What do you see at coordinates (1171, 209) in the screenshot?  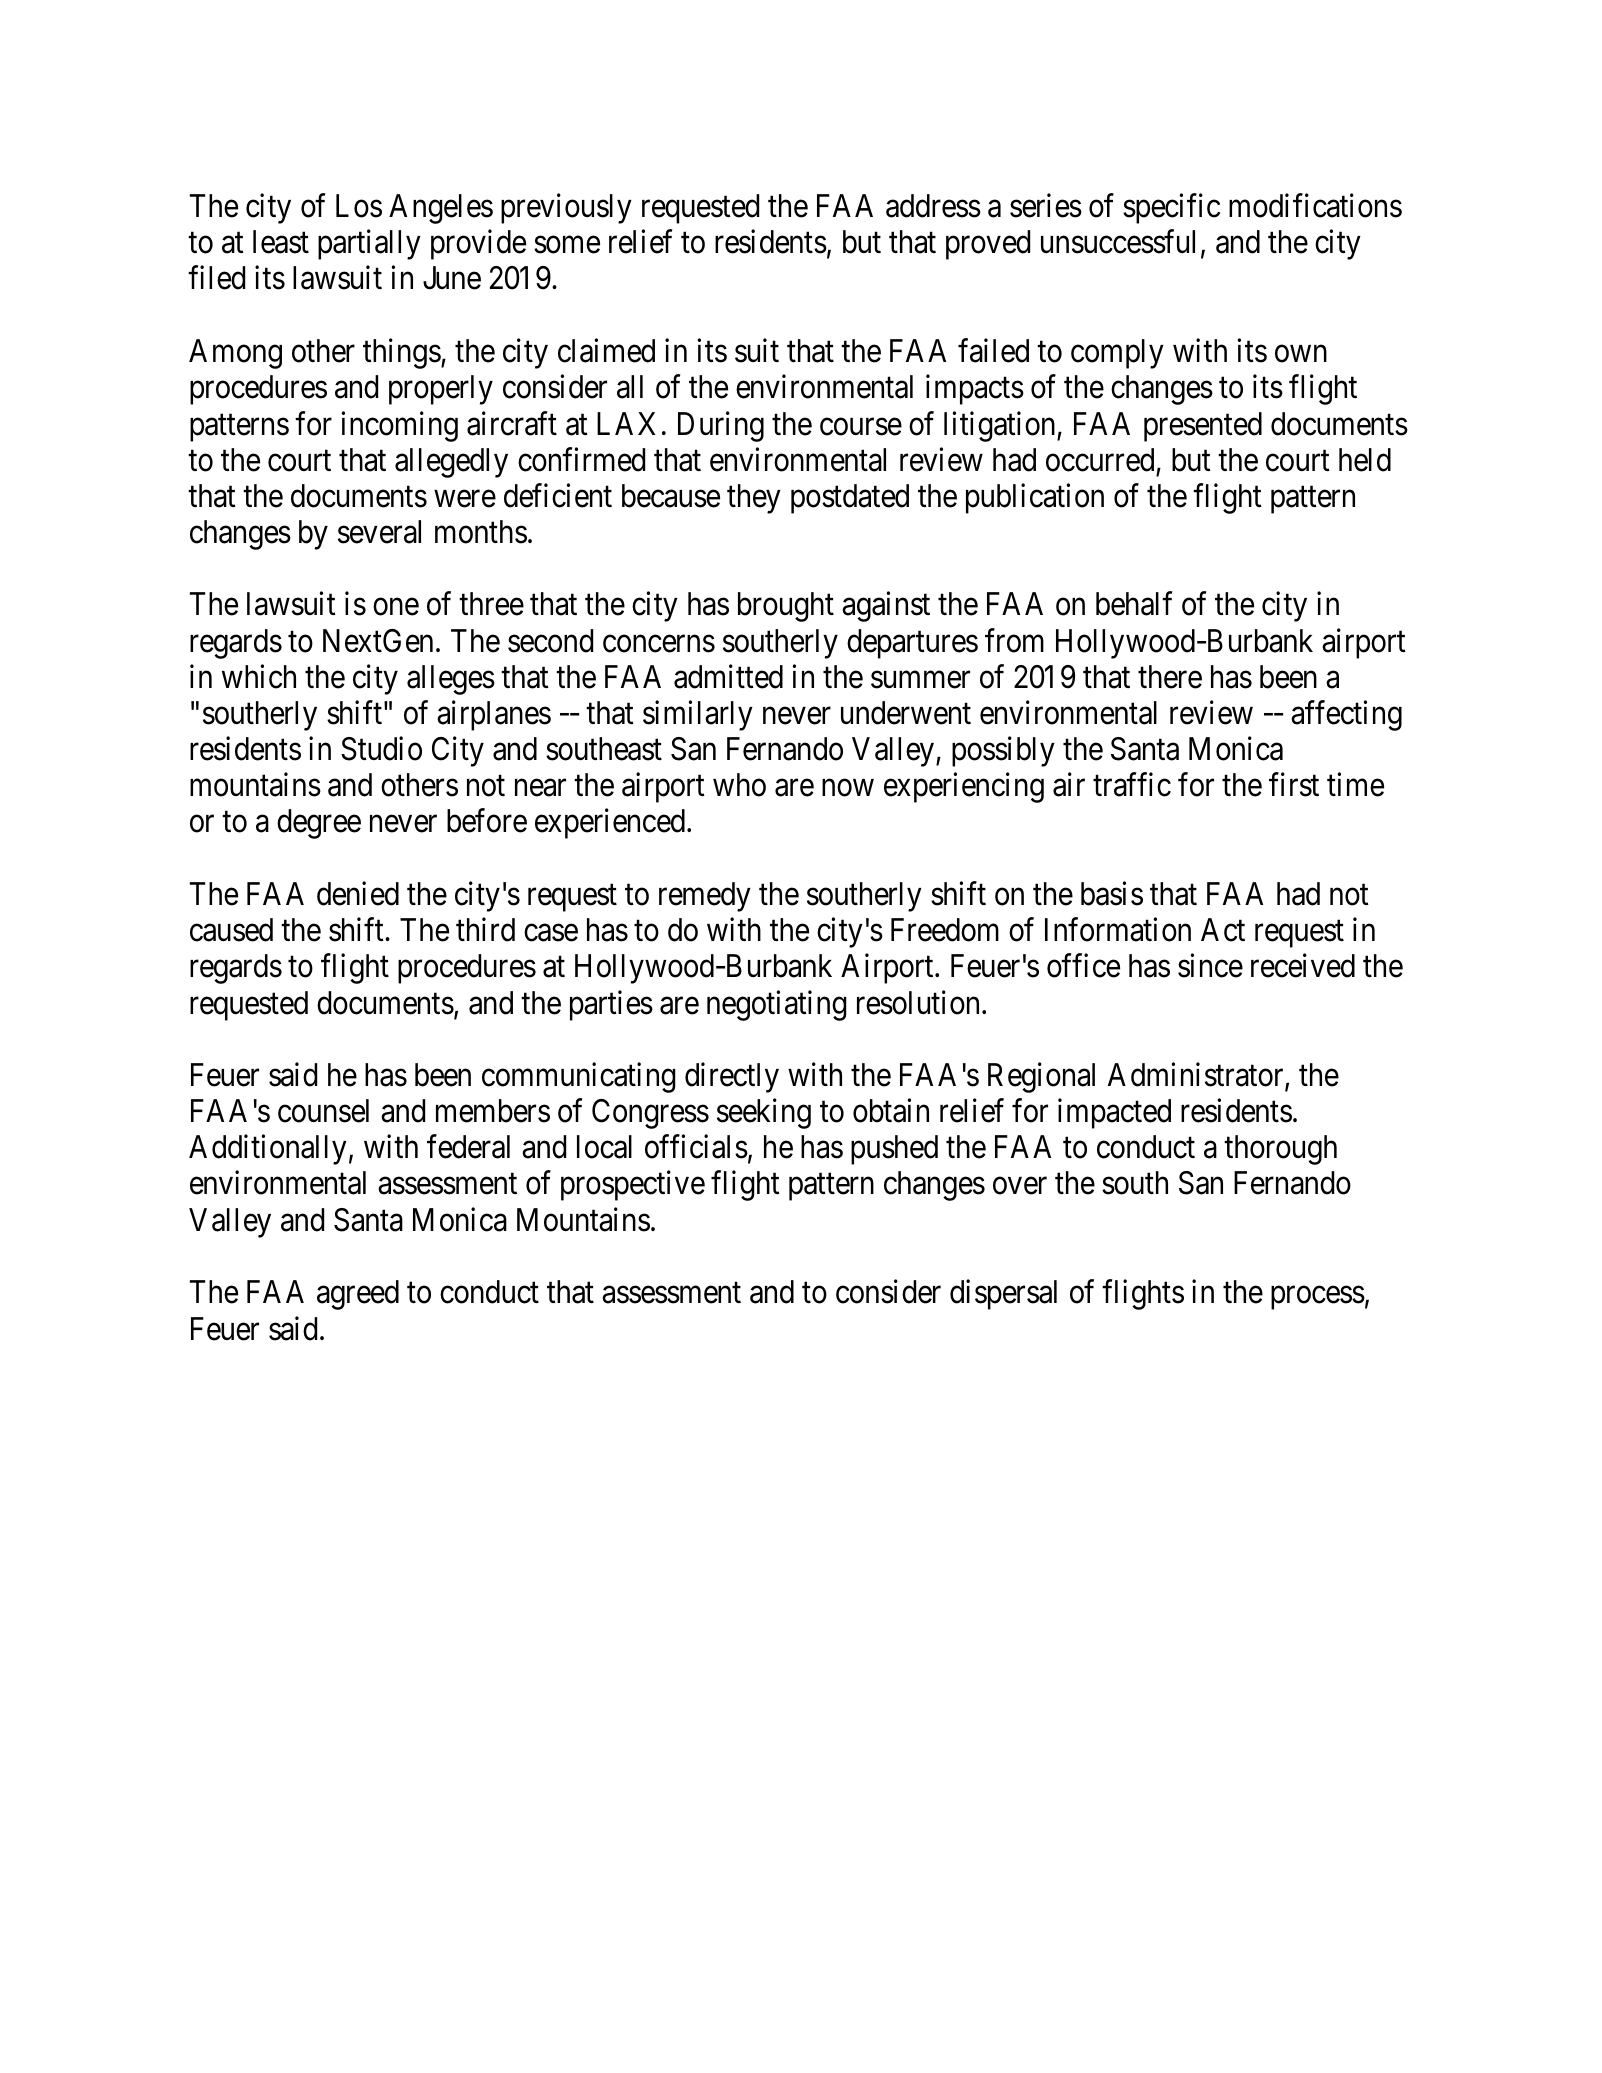 I see `specific` at bounding box center [1171, 209].
